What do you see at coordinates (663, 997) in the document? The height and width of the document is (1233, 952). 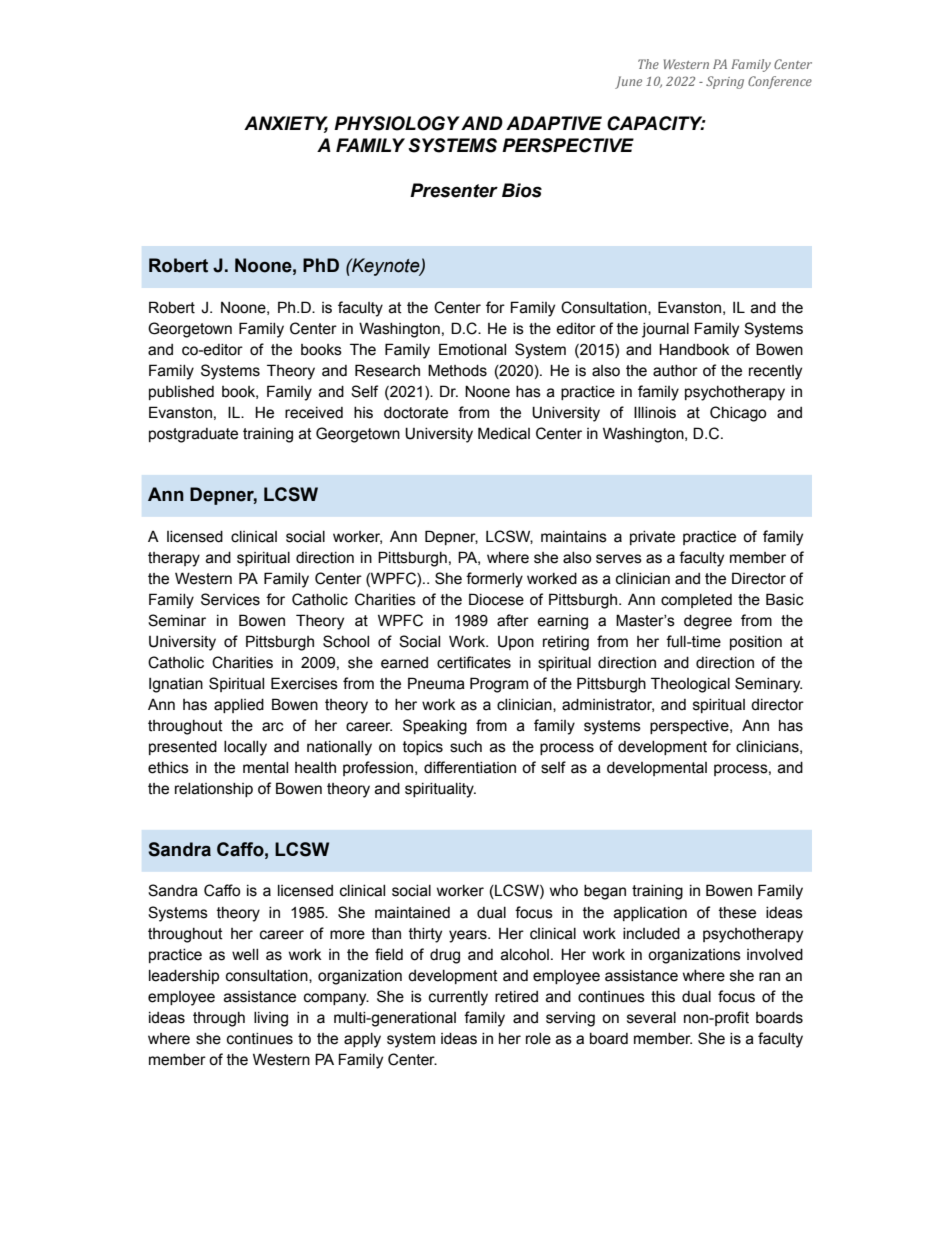 I see `this` at bounding box center [663, 997].
